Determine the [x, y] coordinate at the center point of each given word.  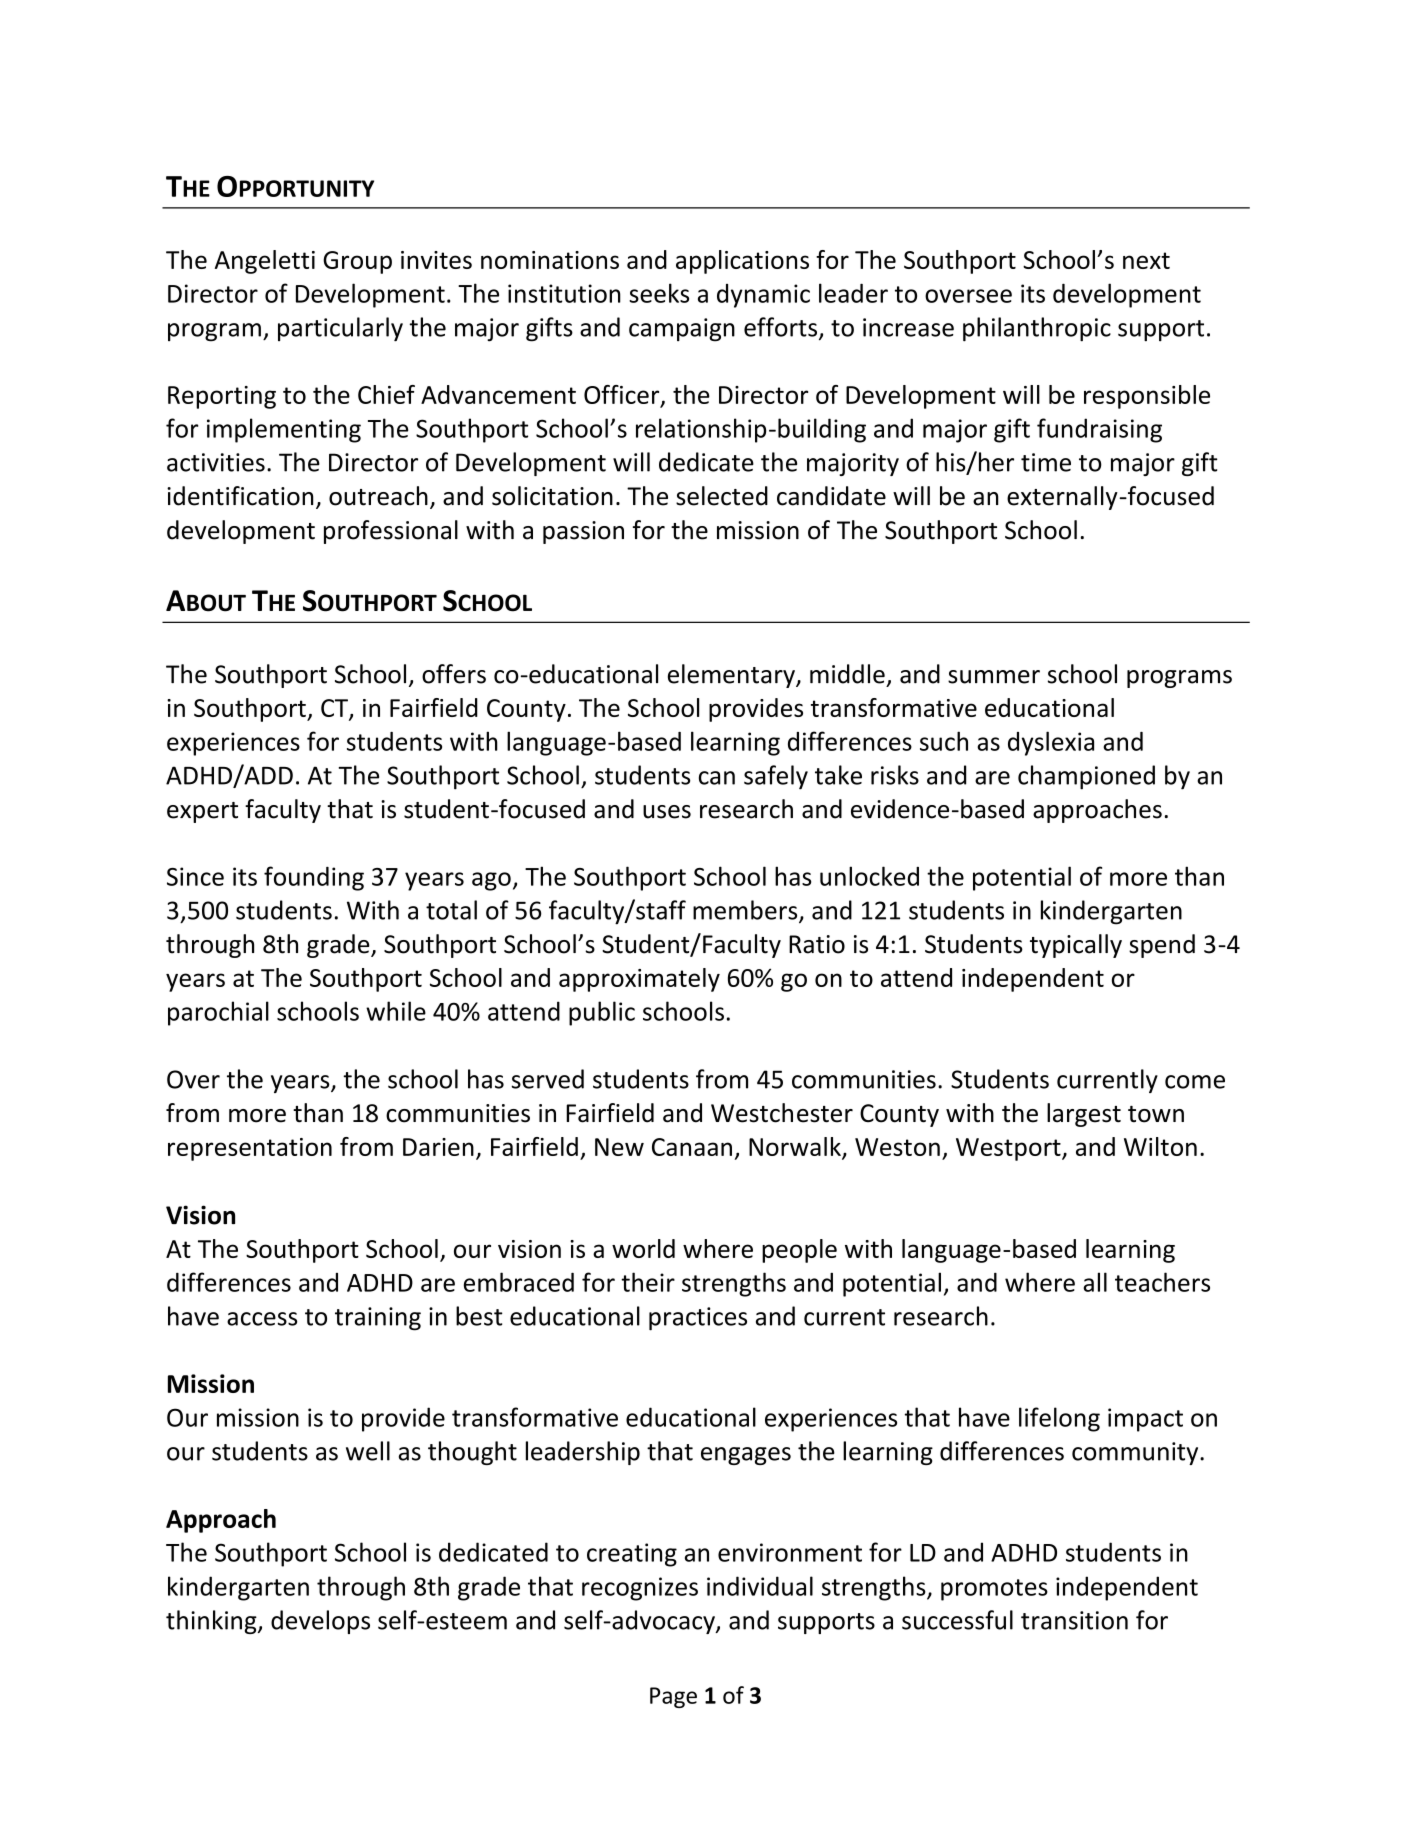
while [396, 1011]
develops [320, 1622]
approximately [639, 980]
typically [1076, 946]
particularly [340, 329]
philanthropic [1037, 329]
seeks [659, 293]
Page [673, 1697]
